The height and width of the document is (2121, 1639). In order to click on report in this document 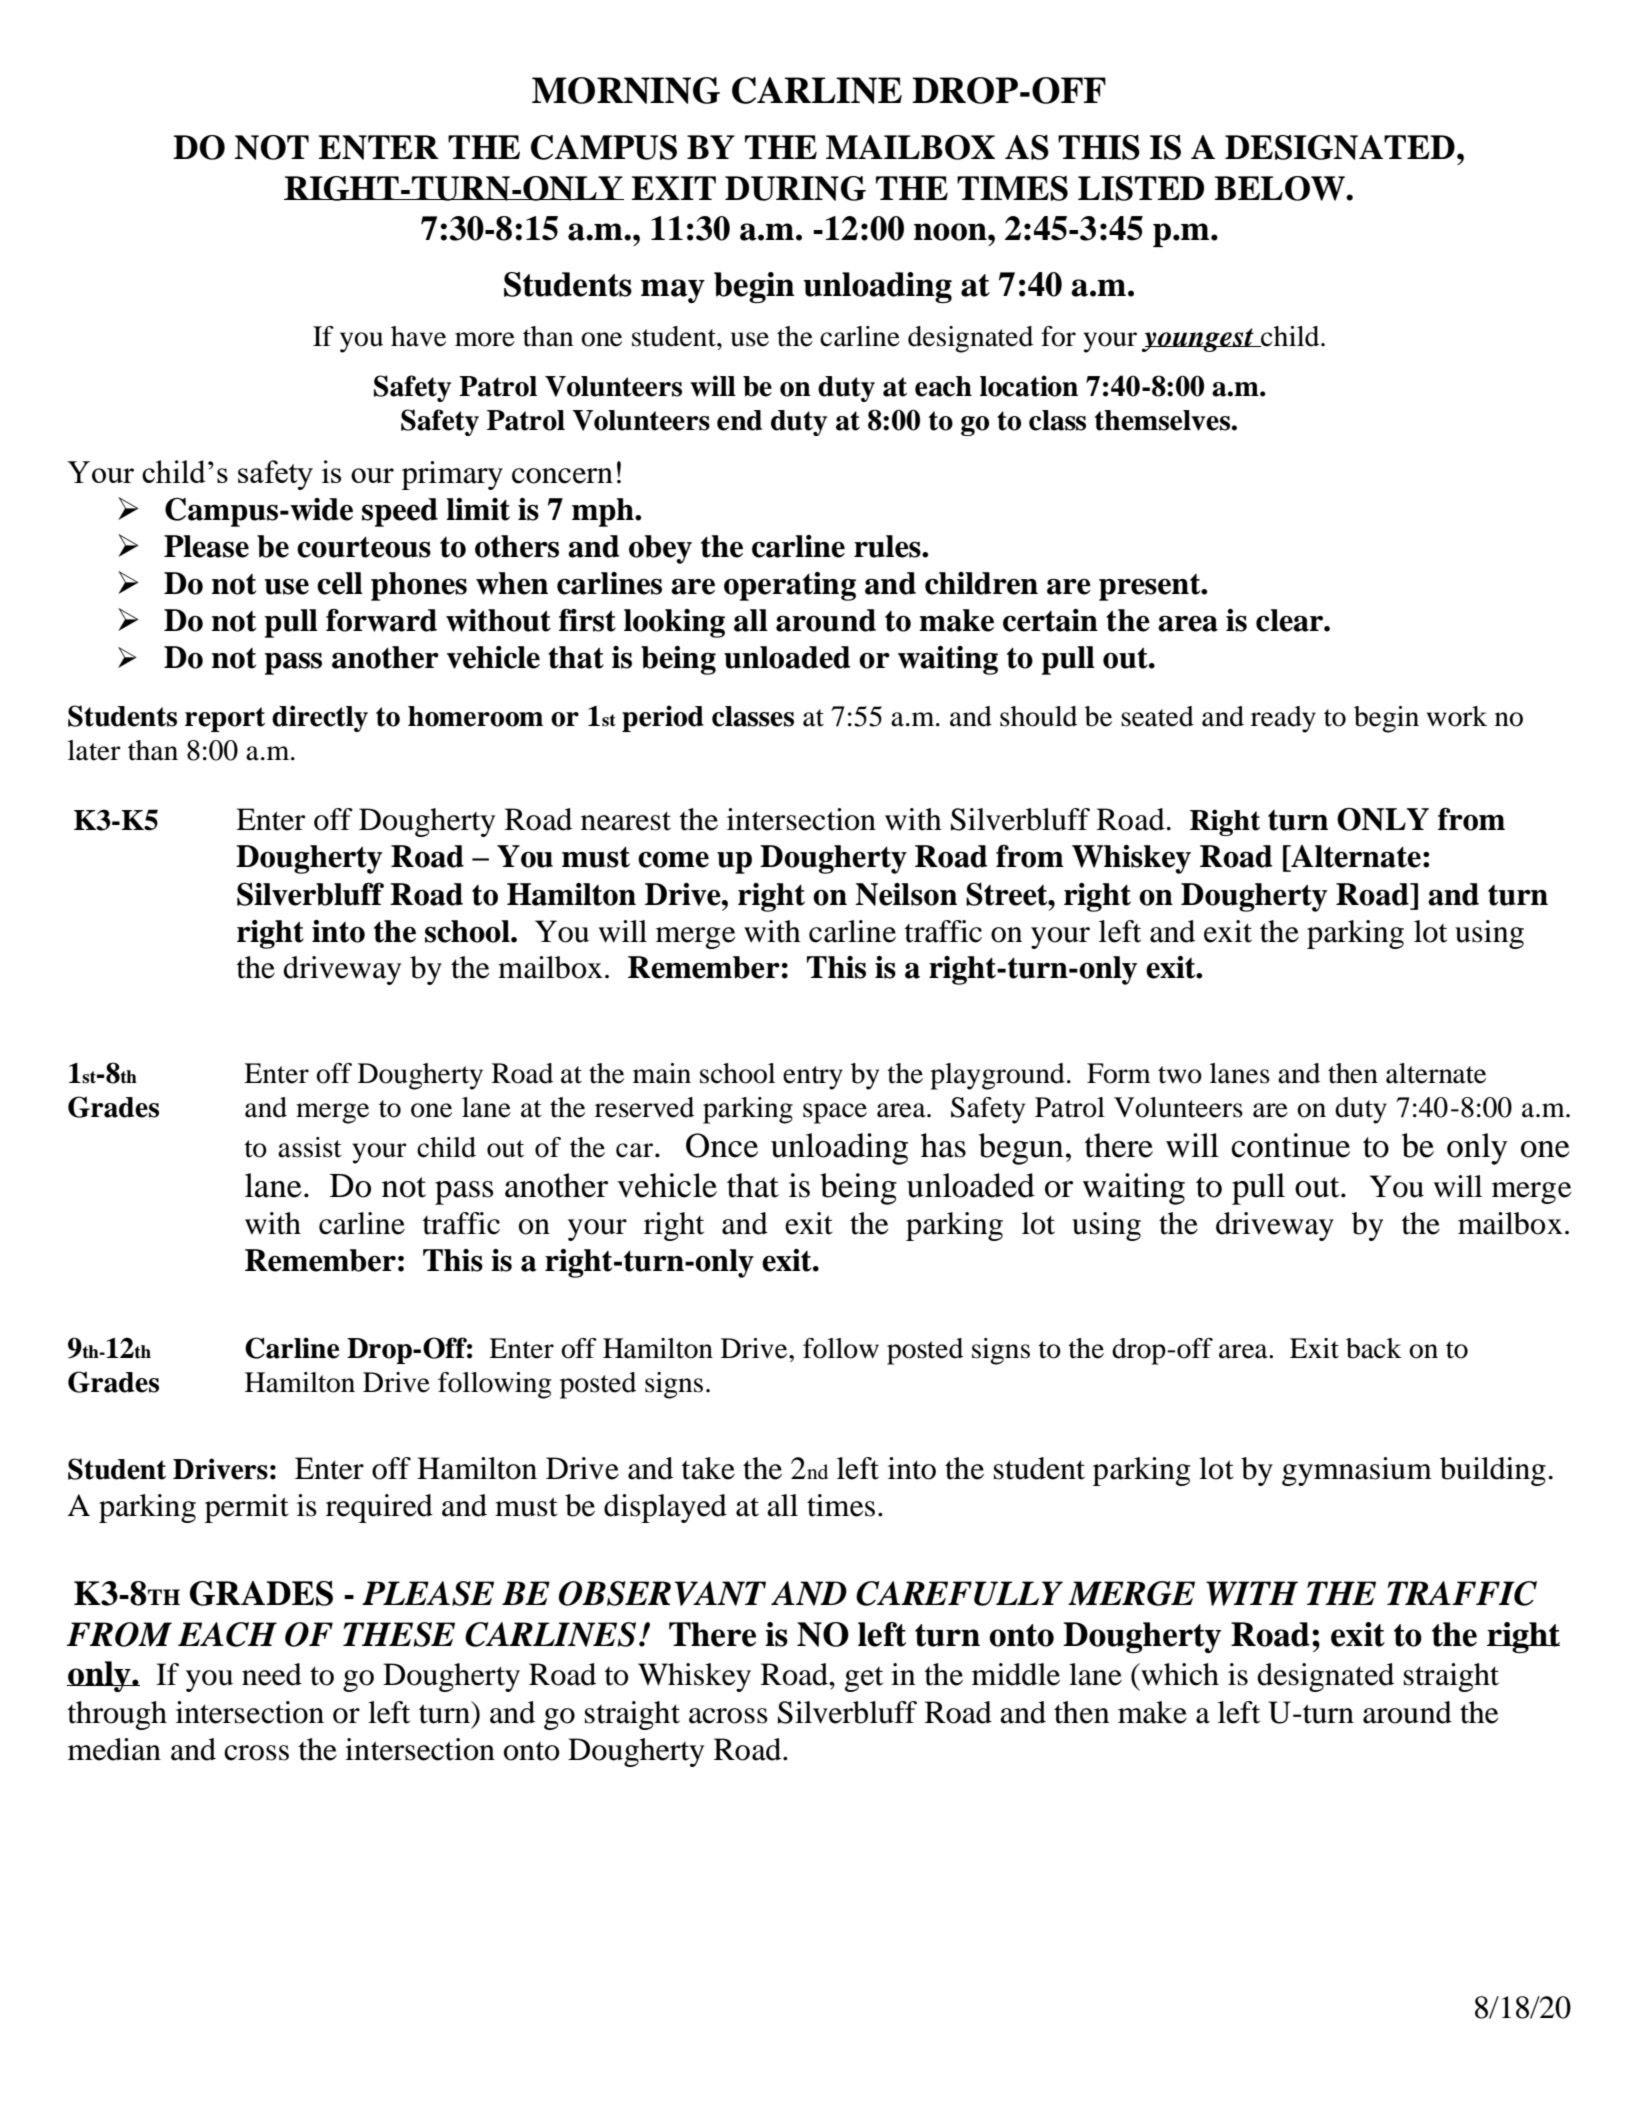, I will do `click(225, 719)`.
